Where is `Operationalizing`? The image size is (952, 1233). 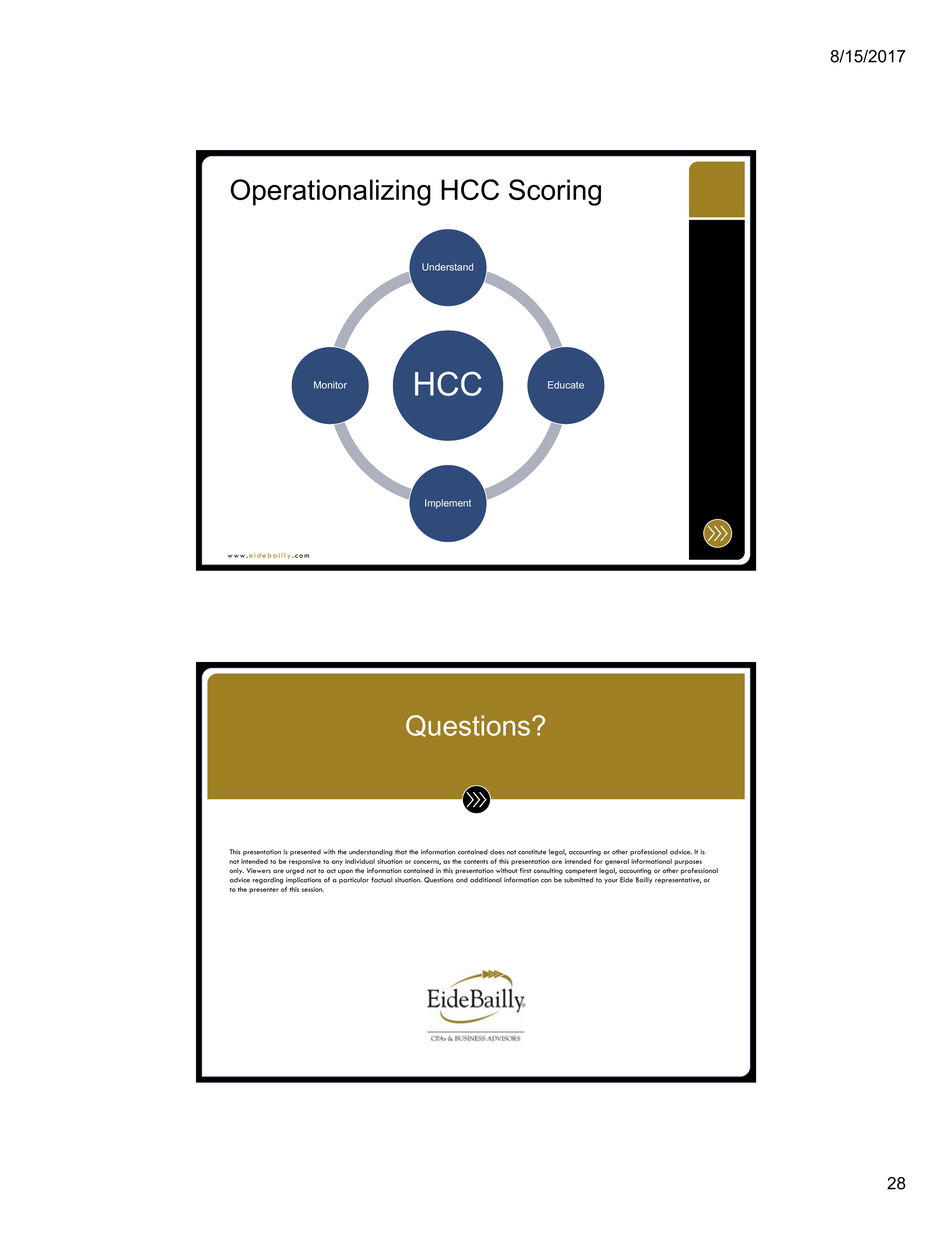
Operationalizing is located at coordinates (331, 192).
